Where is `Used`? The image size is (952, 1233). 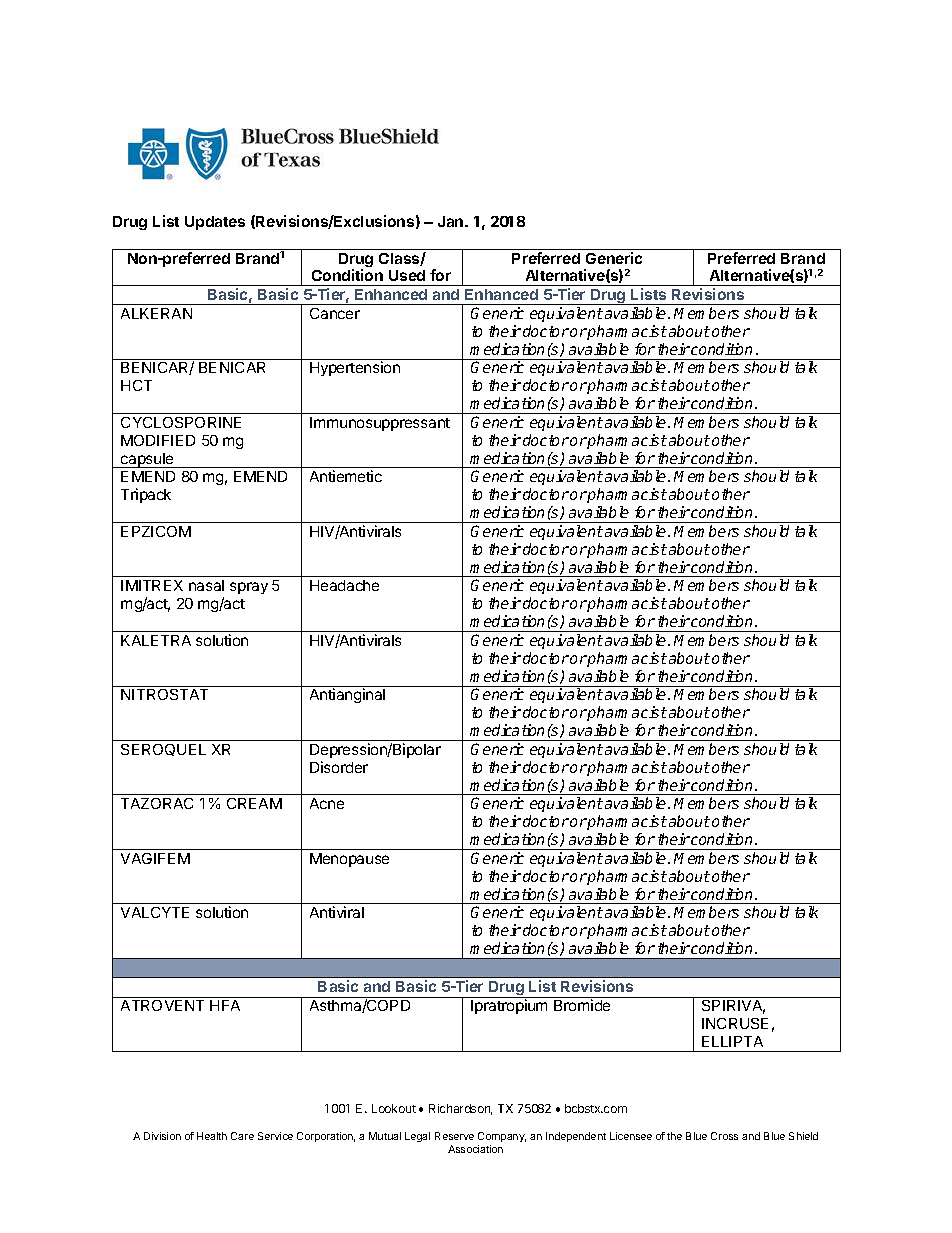 Used is located at coordinates (407, 275).
